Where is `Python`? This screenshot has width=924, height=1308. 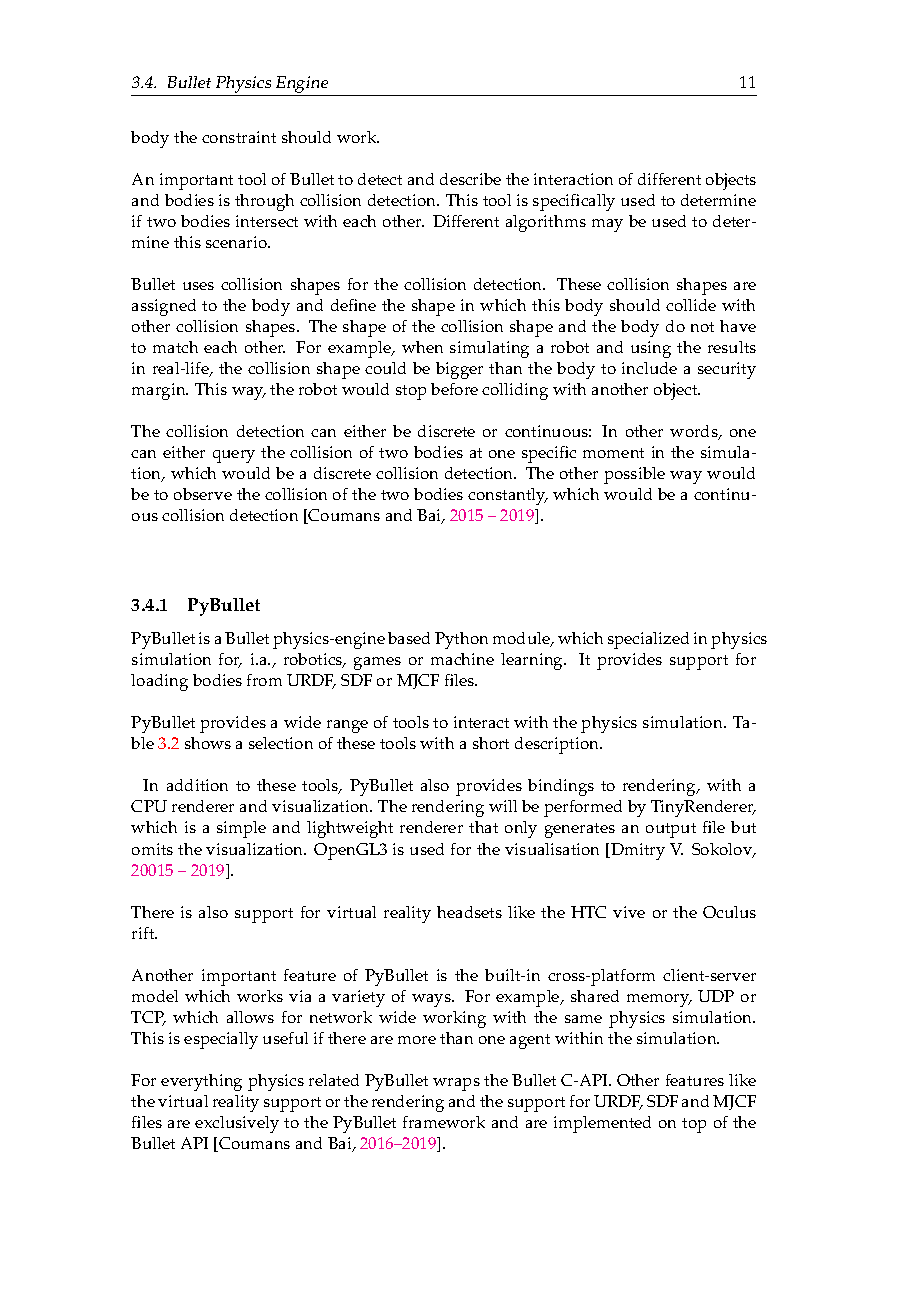
Python is located at coordinates (461, 640).
